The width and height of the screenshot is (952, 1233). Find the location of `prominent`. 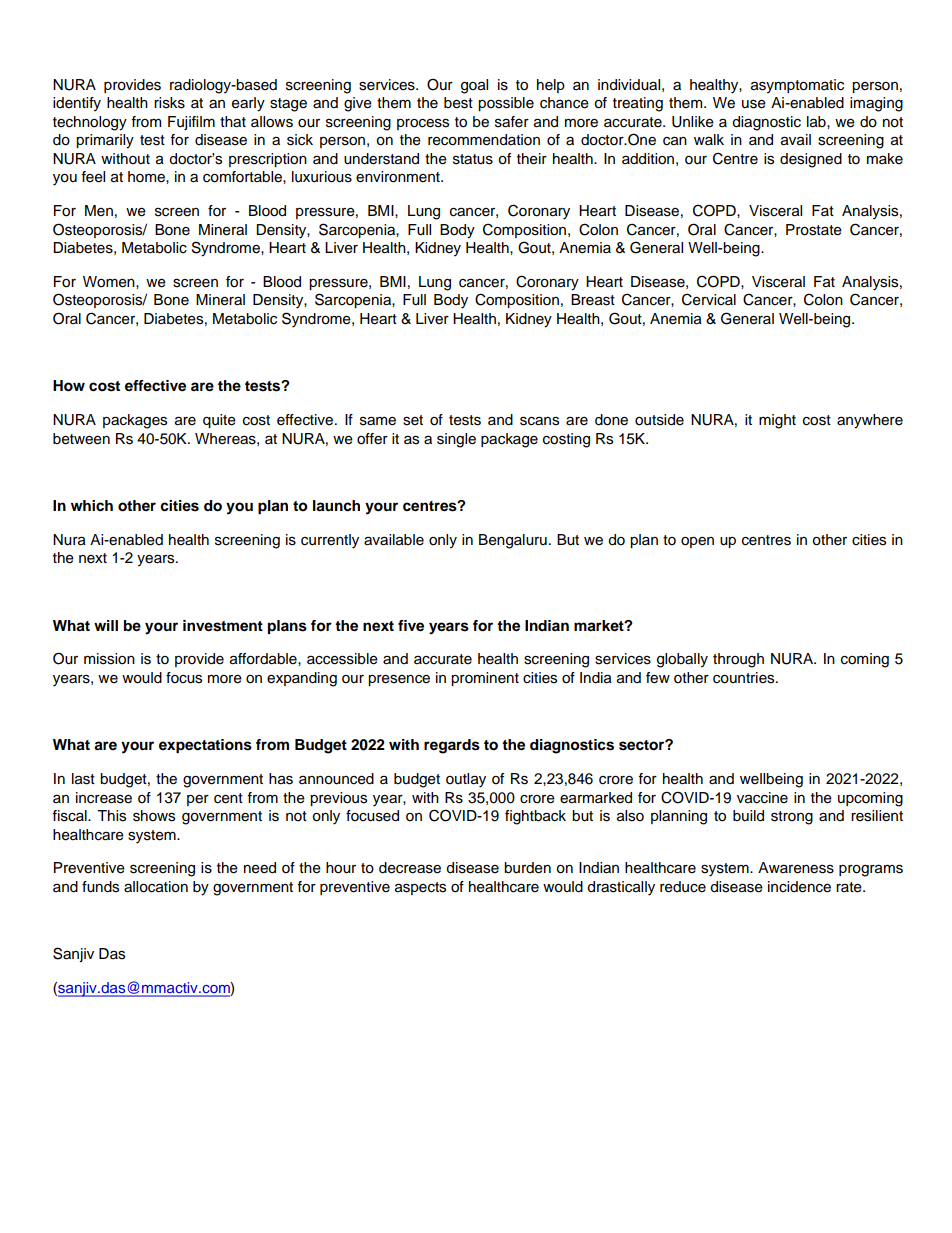

prominent is located at coordinates (485, 679).
